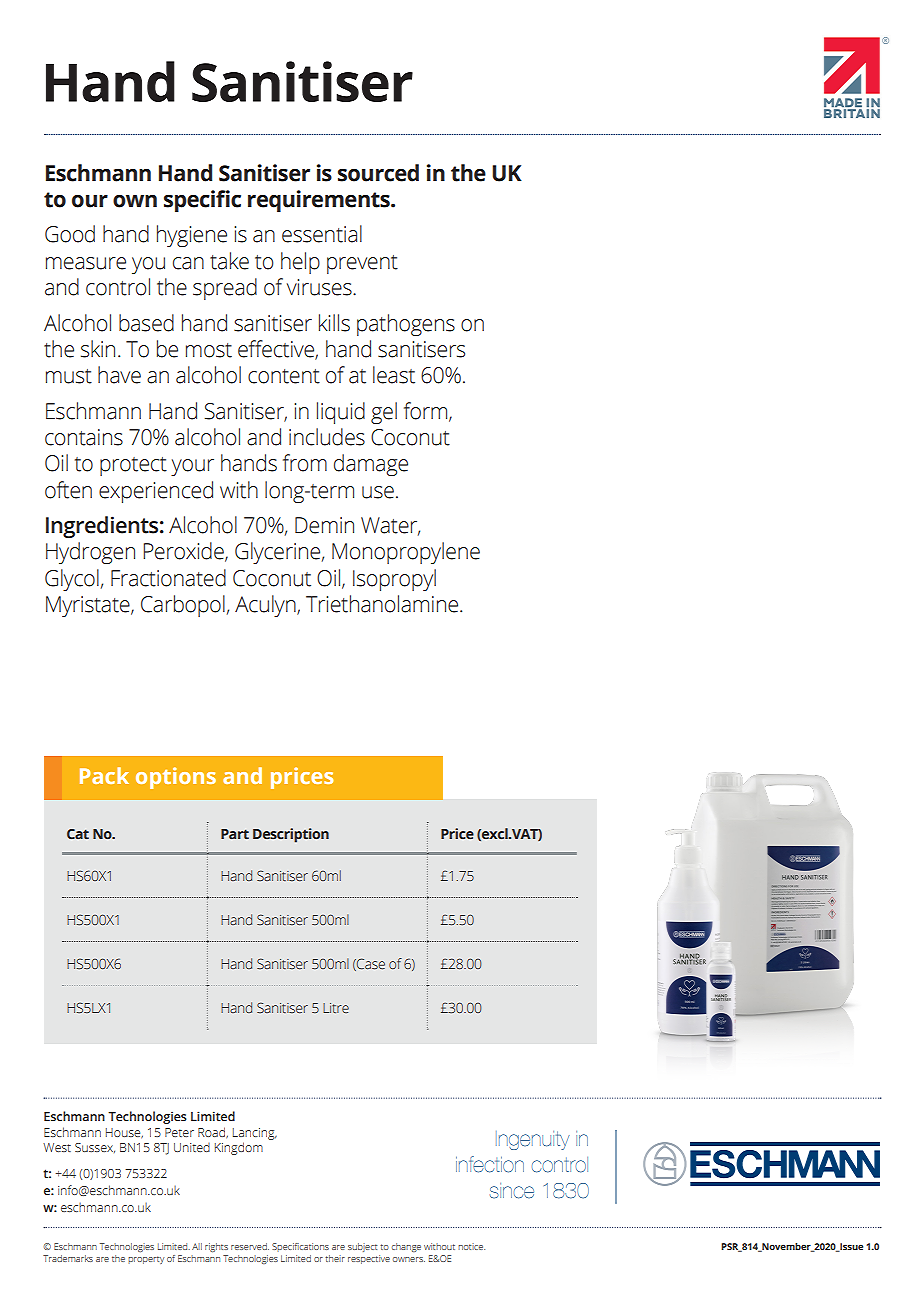 Image resolution: width=924 pixels, height=1308 pixels. I want to click on Case, so click(370, 964).
